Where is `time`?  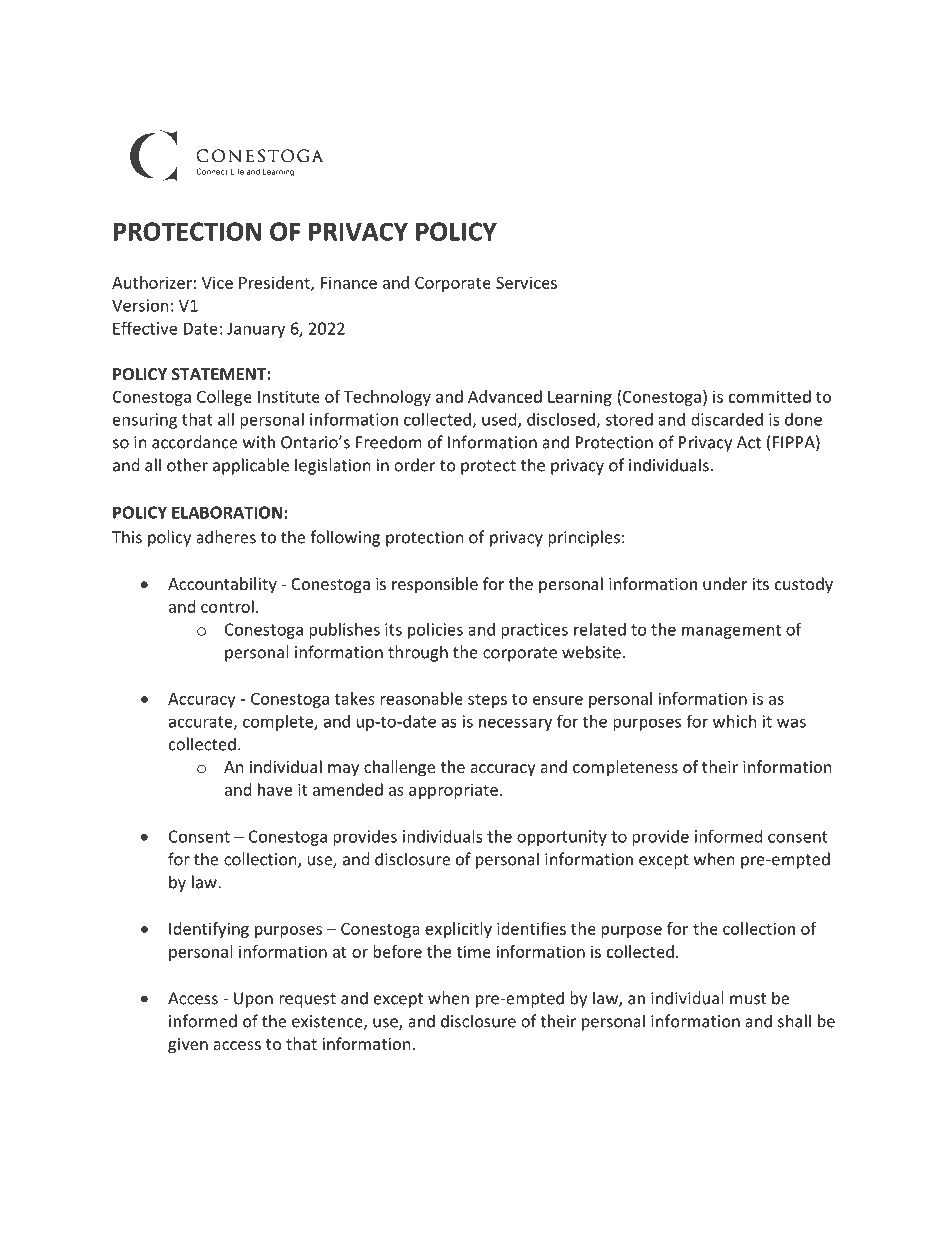 time is located at coordinates (473, 951).
